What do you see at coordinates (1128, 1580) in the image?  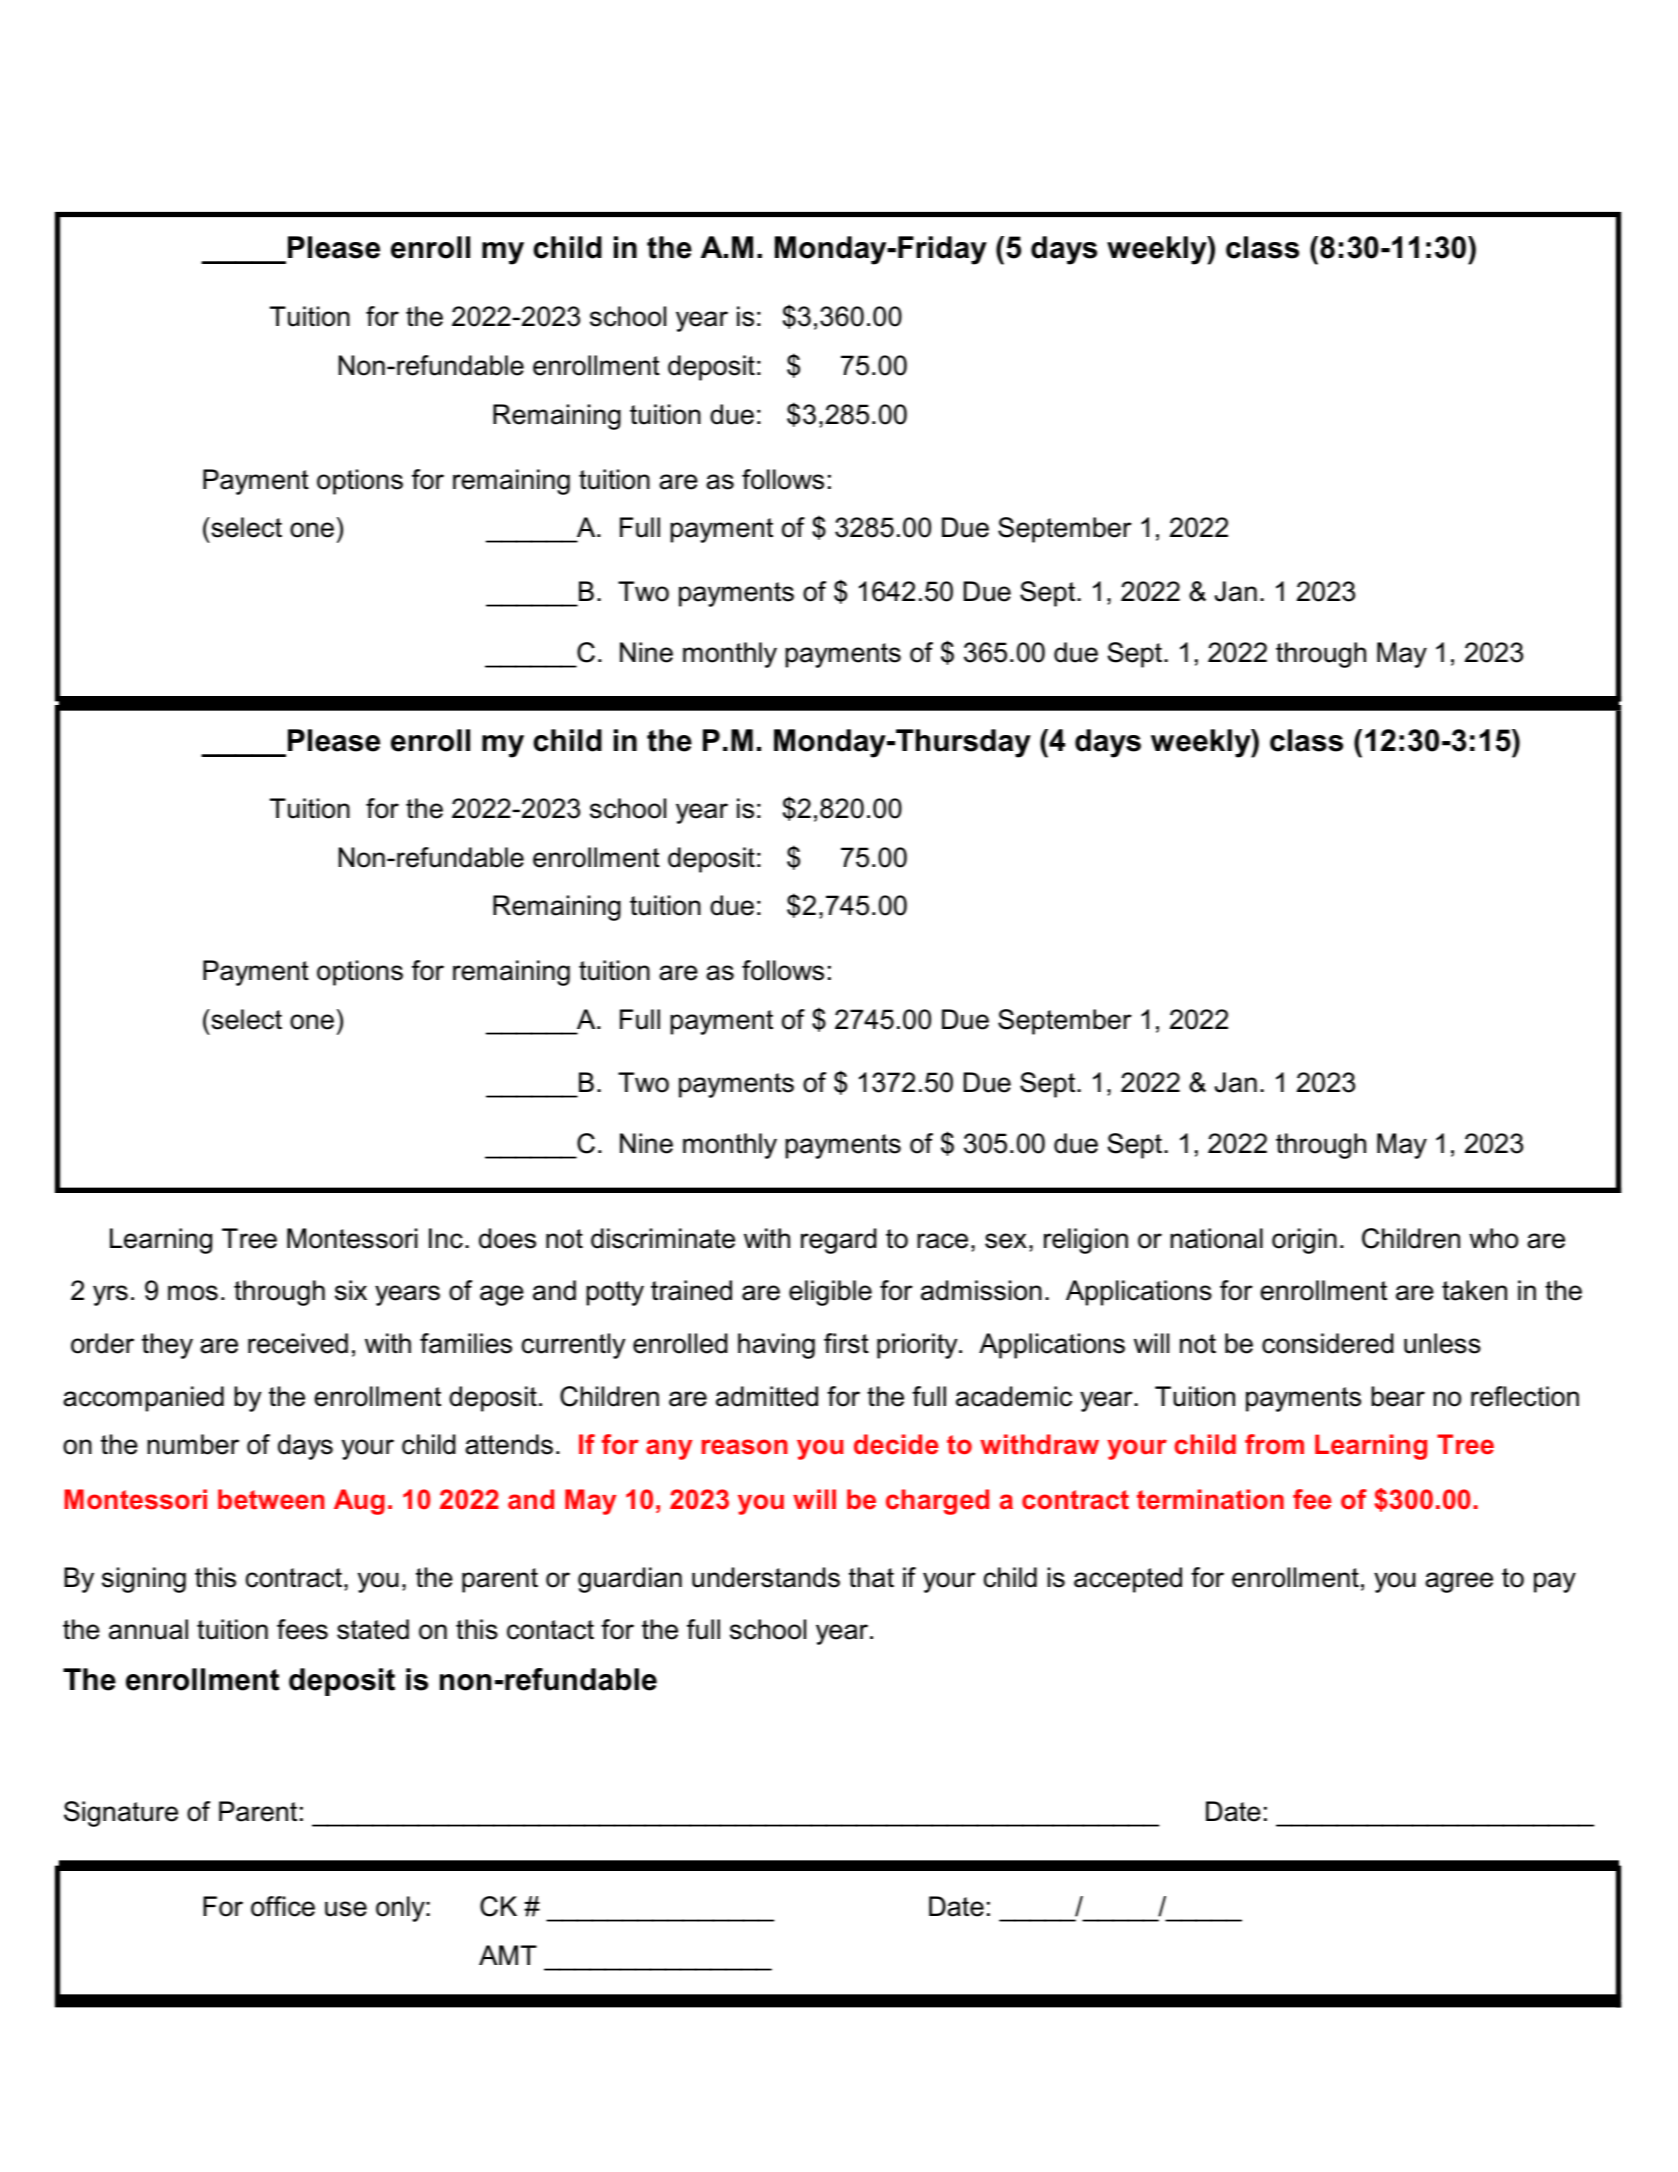 I see `accepted` at bounding box center [1128, 1580].
